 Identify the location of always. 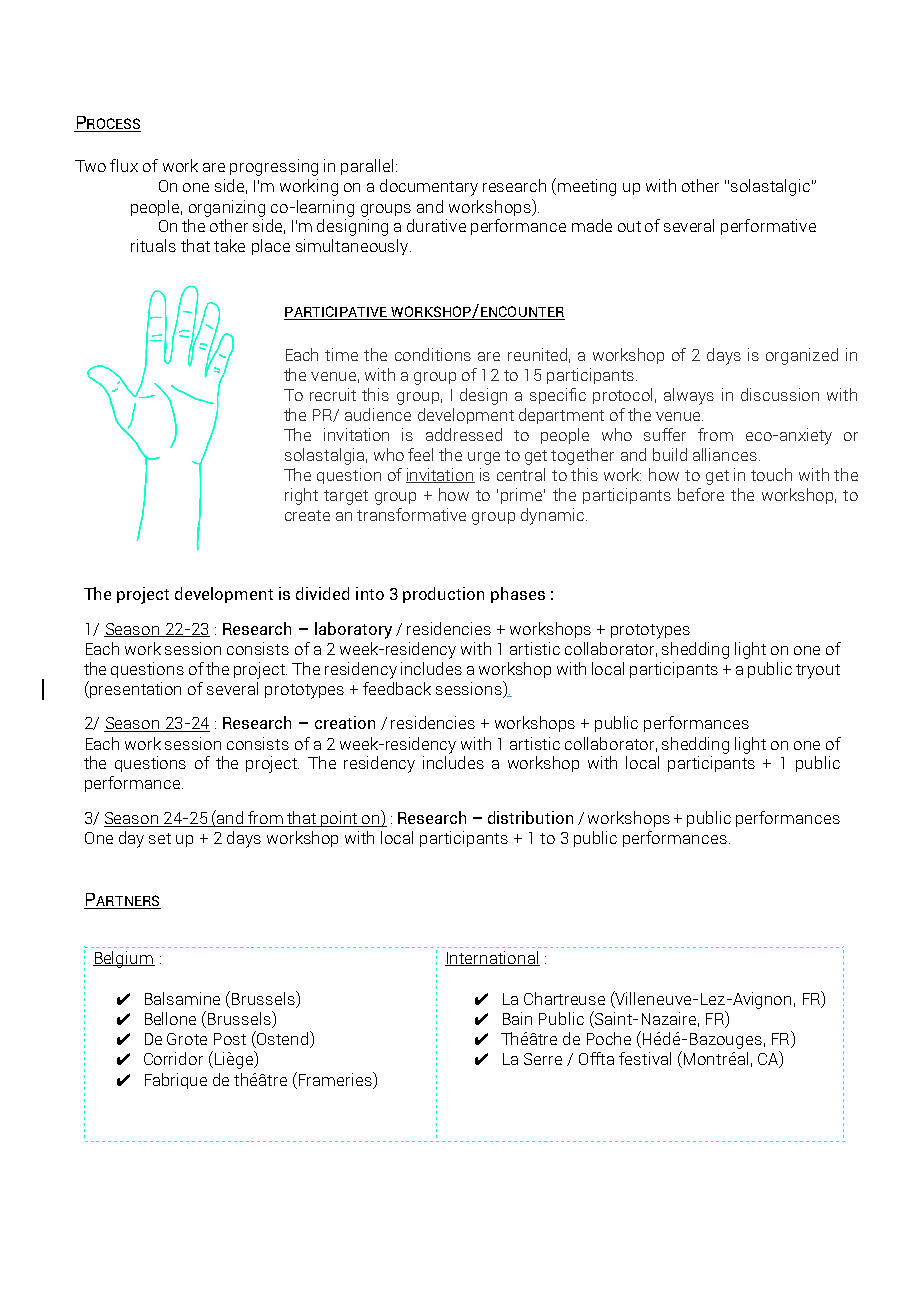
(689, 396).
